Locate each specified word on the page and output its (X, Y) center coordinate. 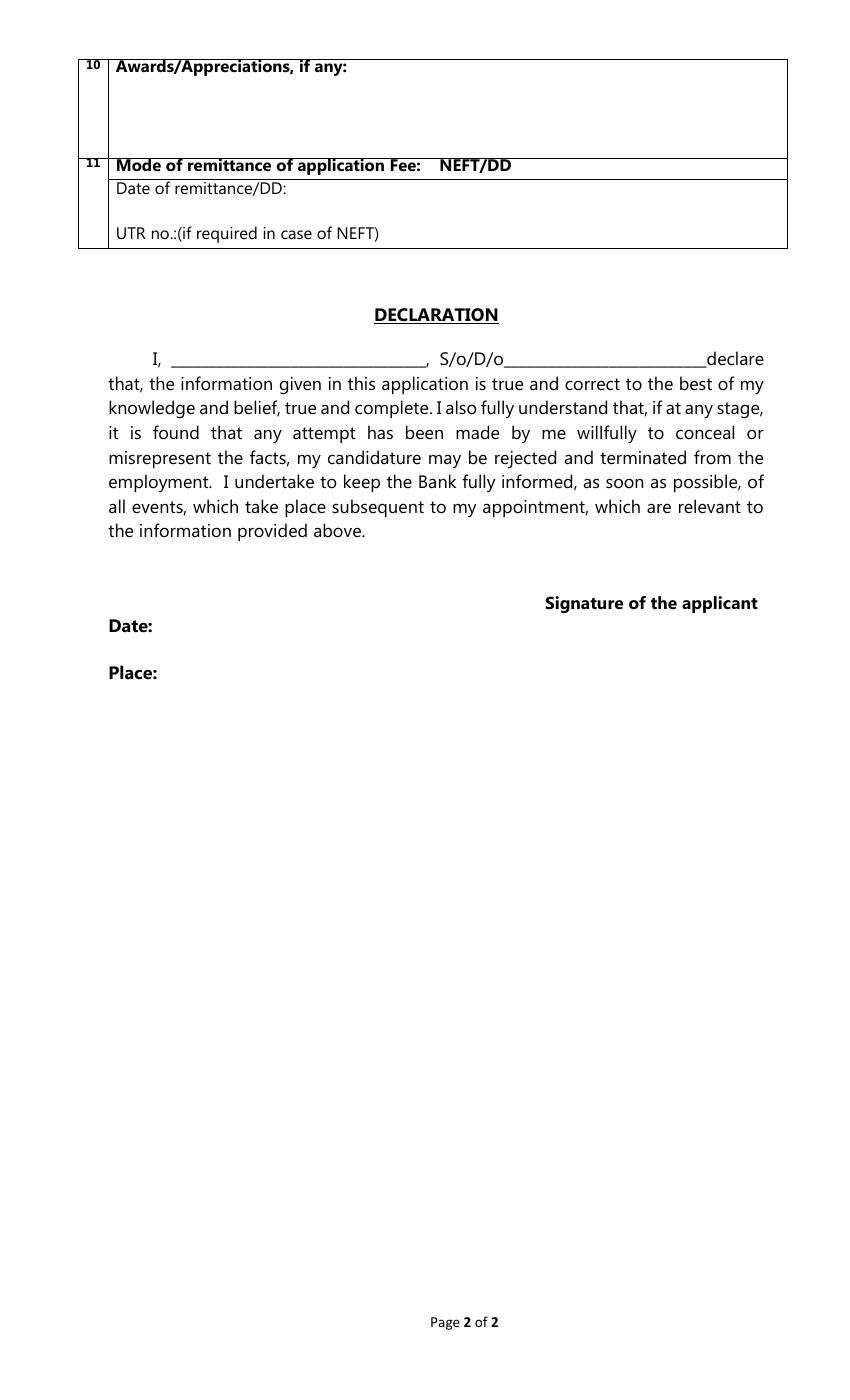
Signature (584, 604)
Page (445, 1323)
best (696, 383)
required (227, 234)
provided (272, 532)
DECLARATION (436, 316)
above (338, 530)
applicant (720, 604)
